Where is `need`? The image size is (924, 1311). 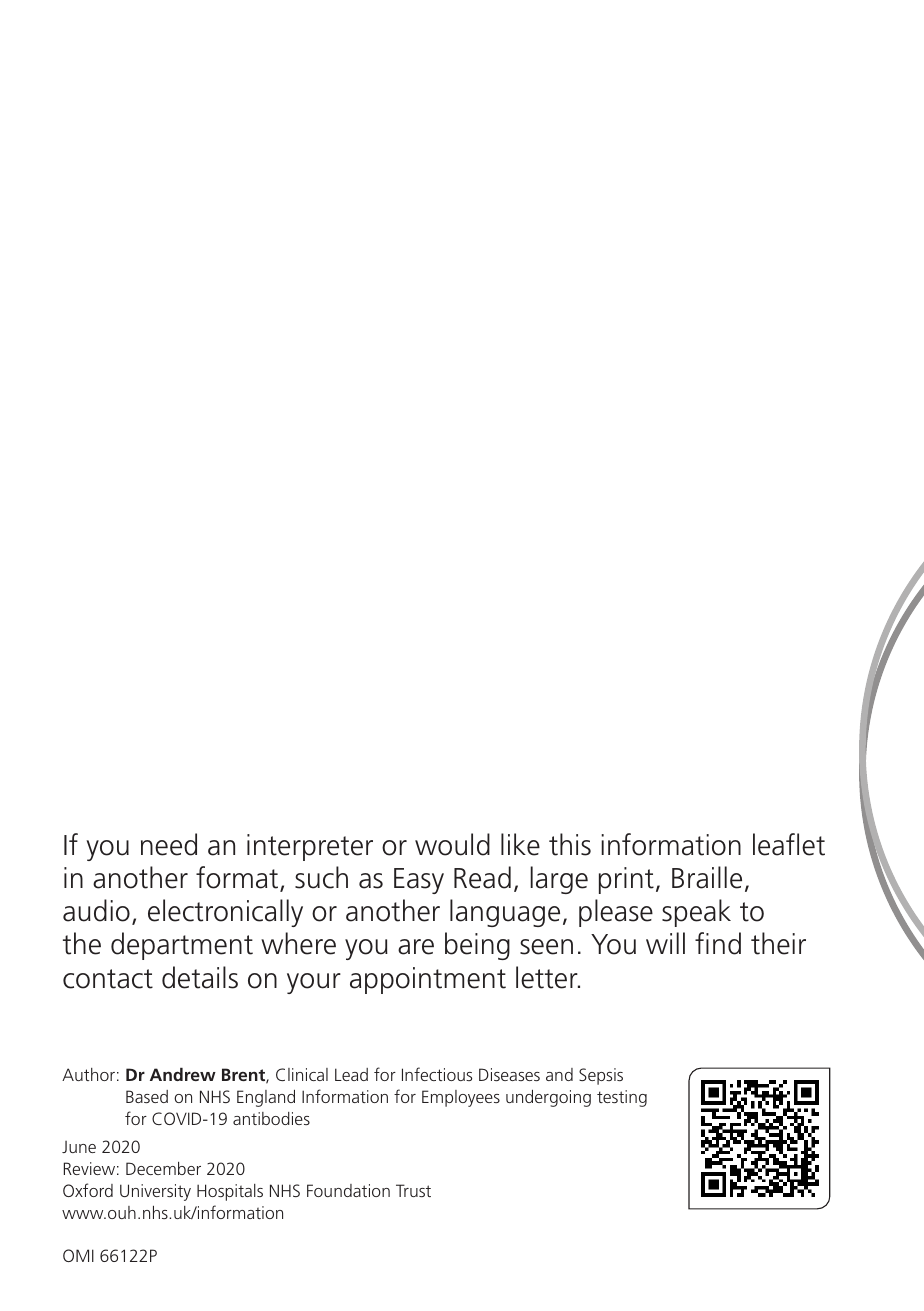
need is located at coordinates (169, 844).
